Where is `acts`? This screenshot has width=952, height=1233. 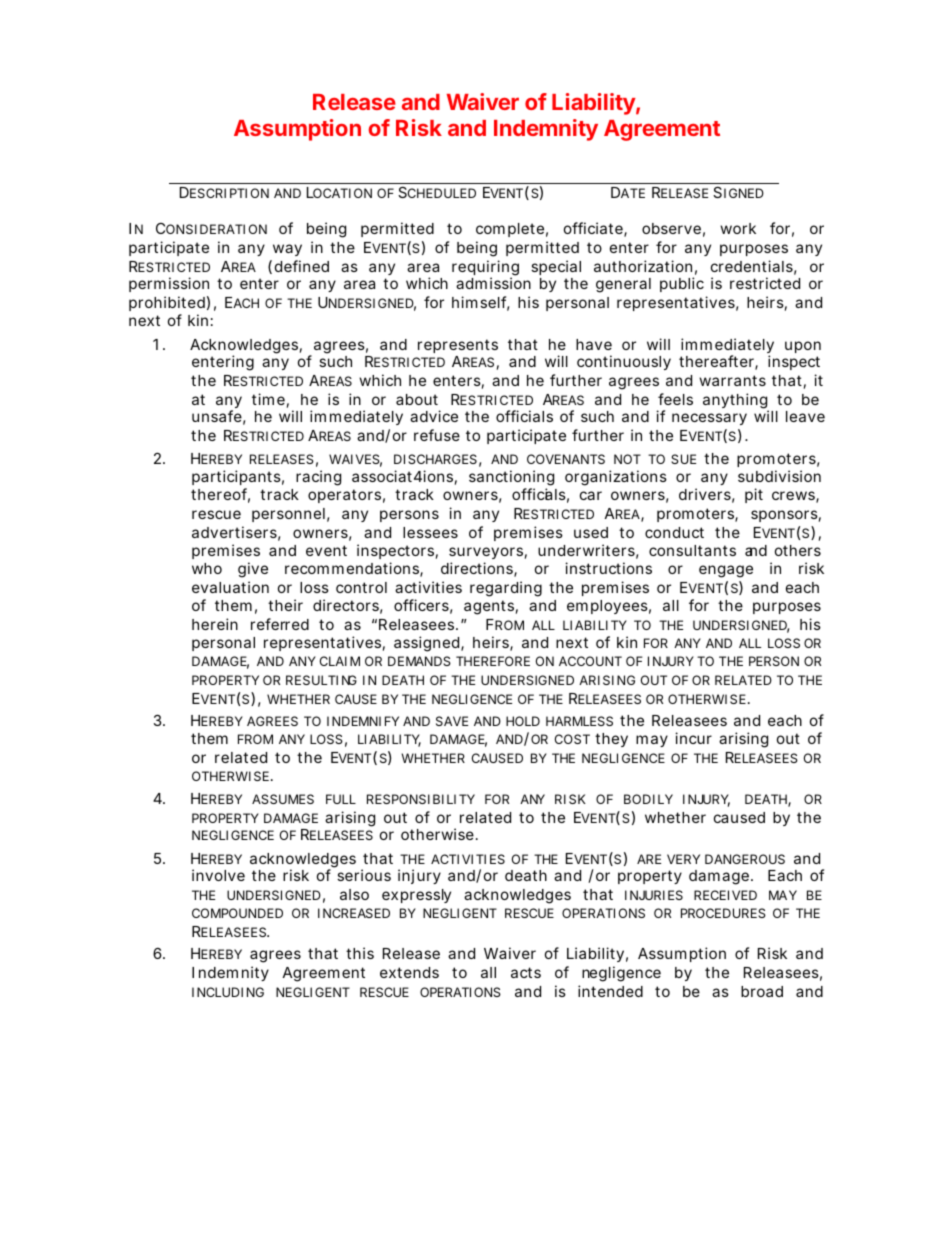
acts is located at coordinates (526, 972).
